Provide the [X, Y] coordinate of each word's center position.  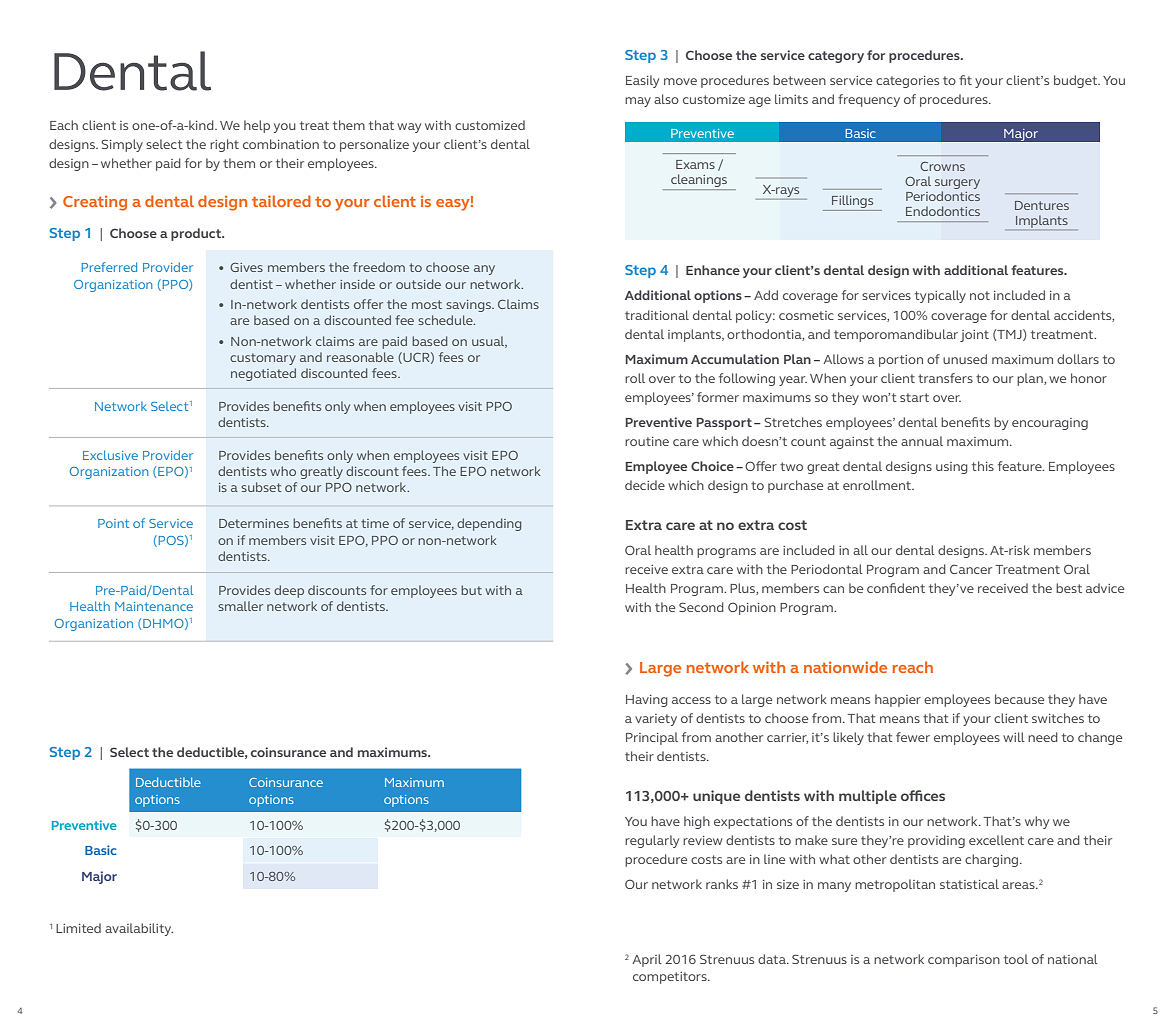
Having [647, 701]
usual [489, 342]
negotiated [263, 374]
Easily [642, 81]
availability [139, 929]
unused [965, 359]
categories [907, 82]
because [1019, 699]
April [647, 960]
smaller [240, 606]
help [257, 126]
